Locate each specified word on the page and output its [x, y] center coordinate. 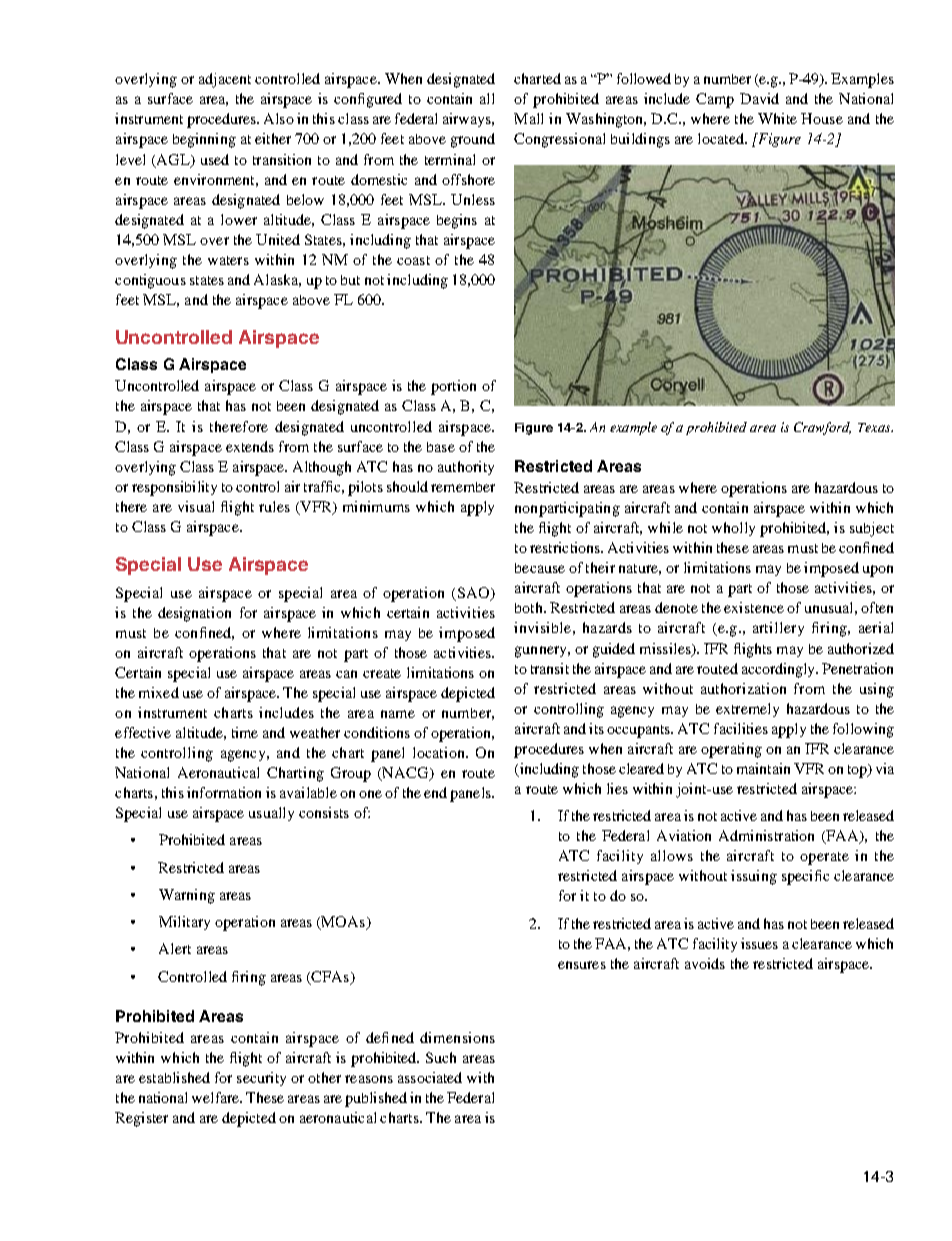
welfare [217, 1097]
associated [430, 1077]
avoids [705, 963]
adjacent [225, 80]
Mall [528, 118]
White [777, 118]
